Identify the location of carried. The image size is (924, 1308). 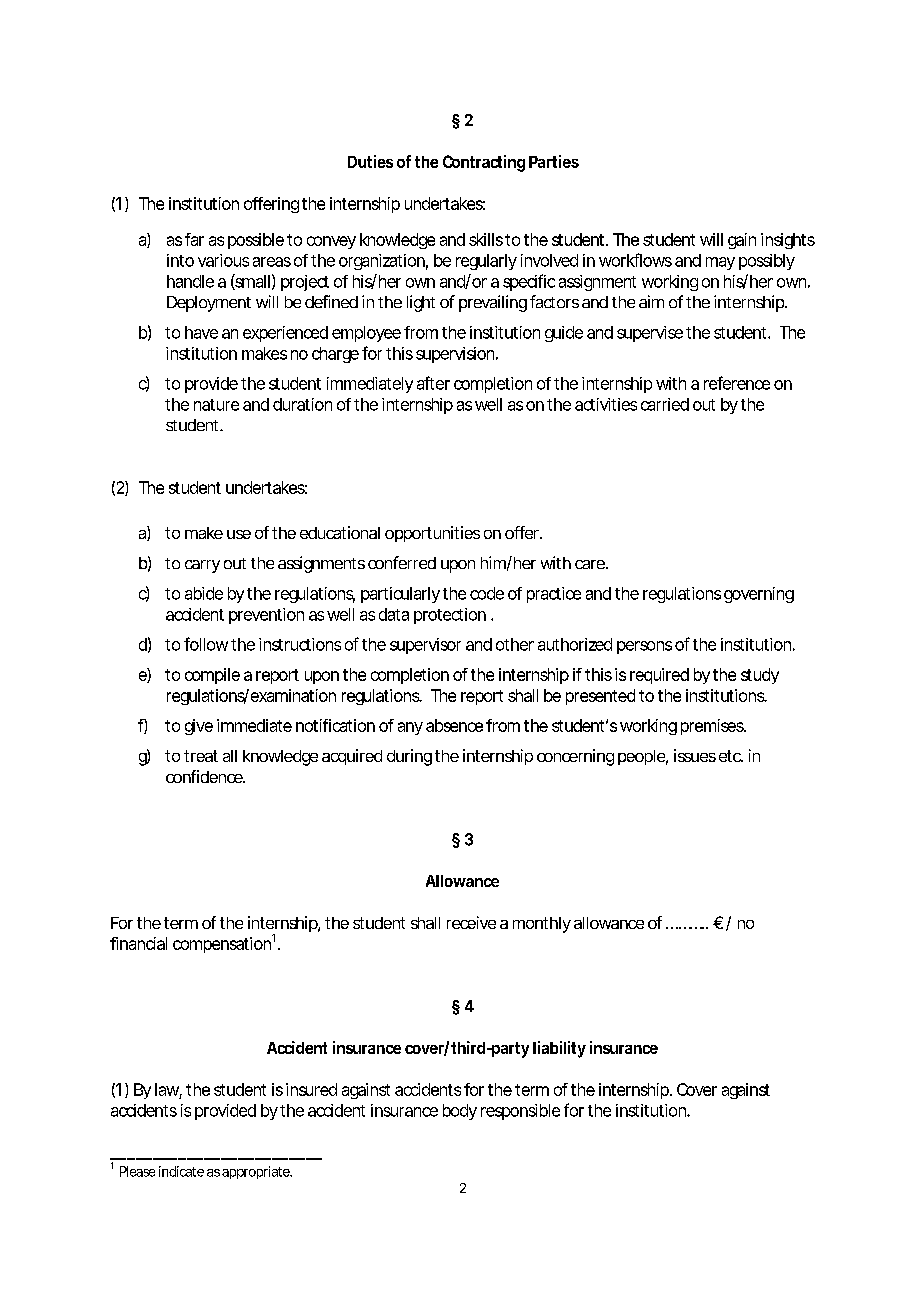
(665, 404).
